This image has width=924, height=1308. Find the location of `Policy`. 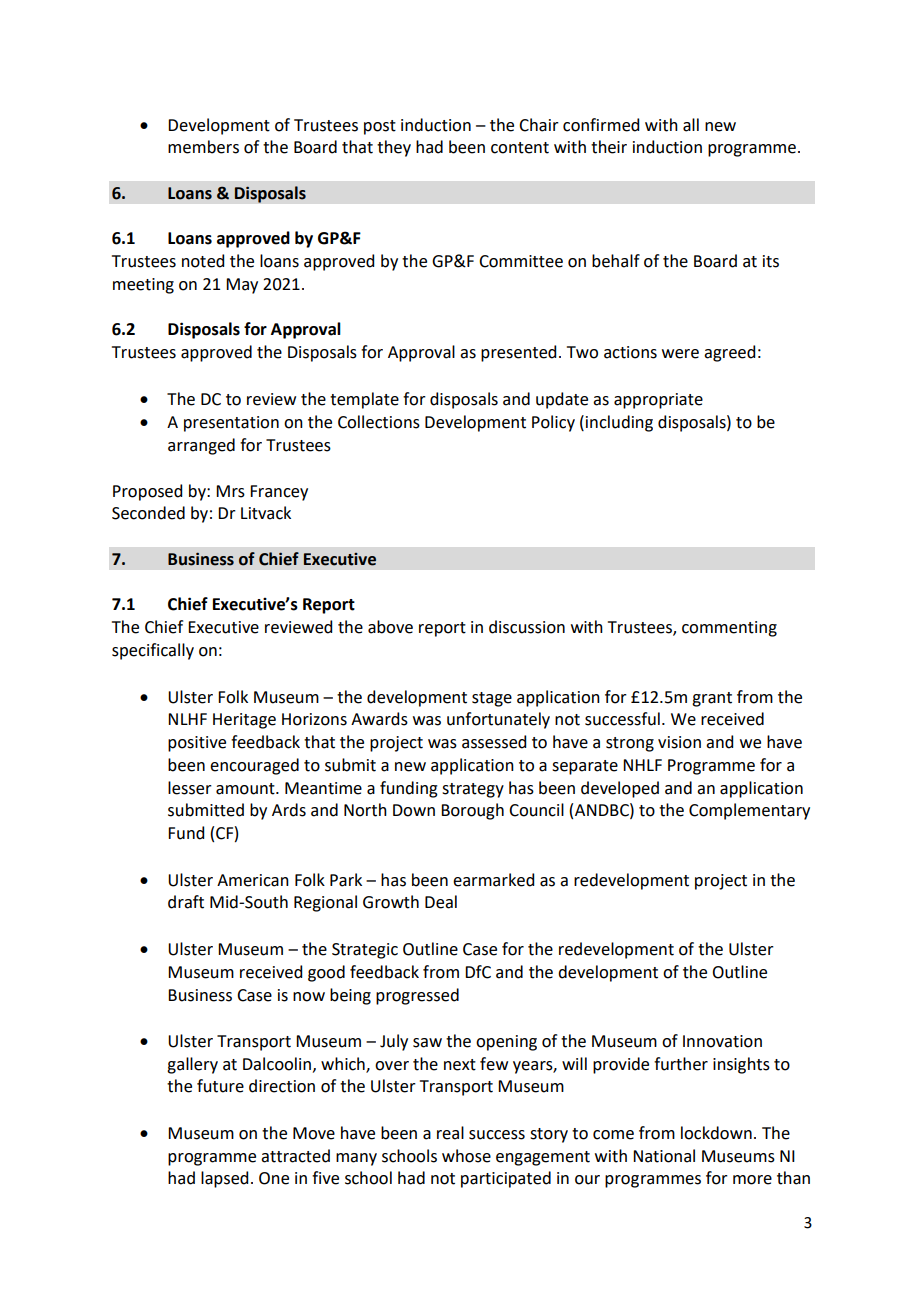

Policy is located at coordinates (553, 423).
